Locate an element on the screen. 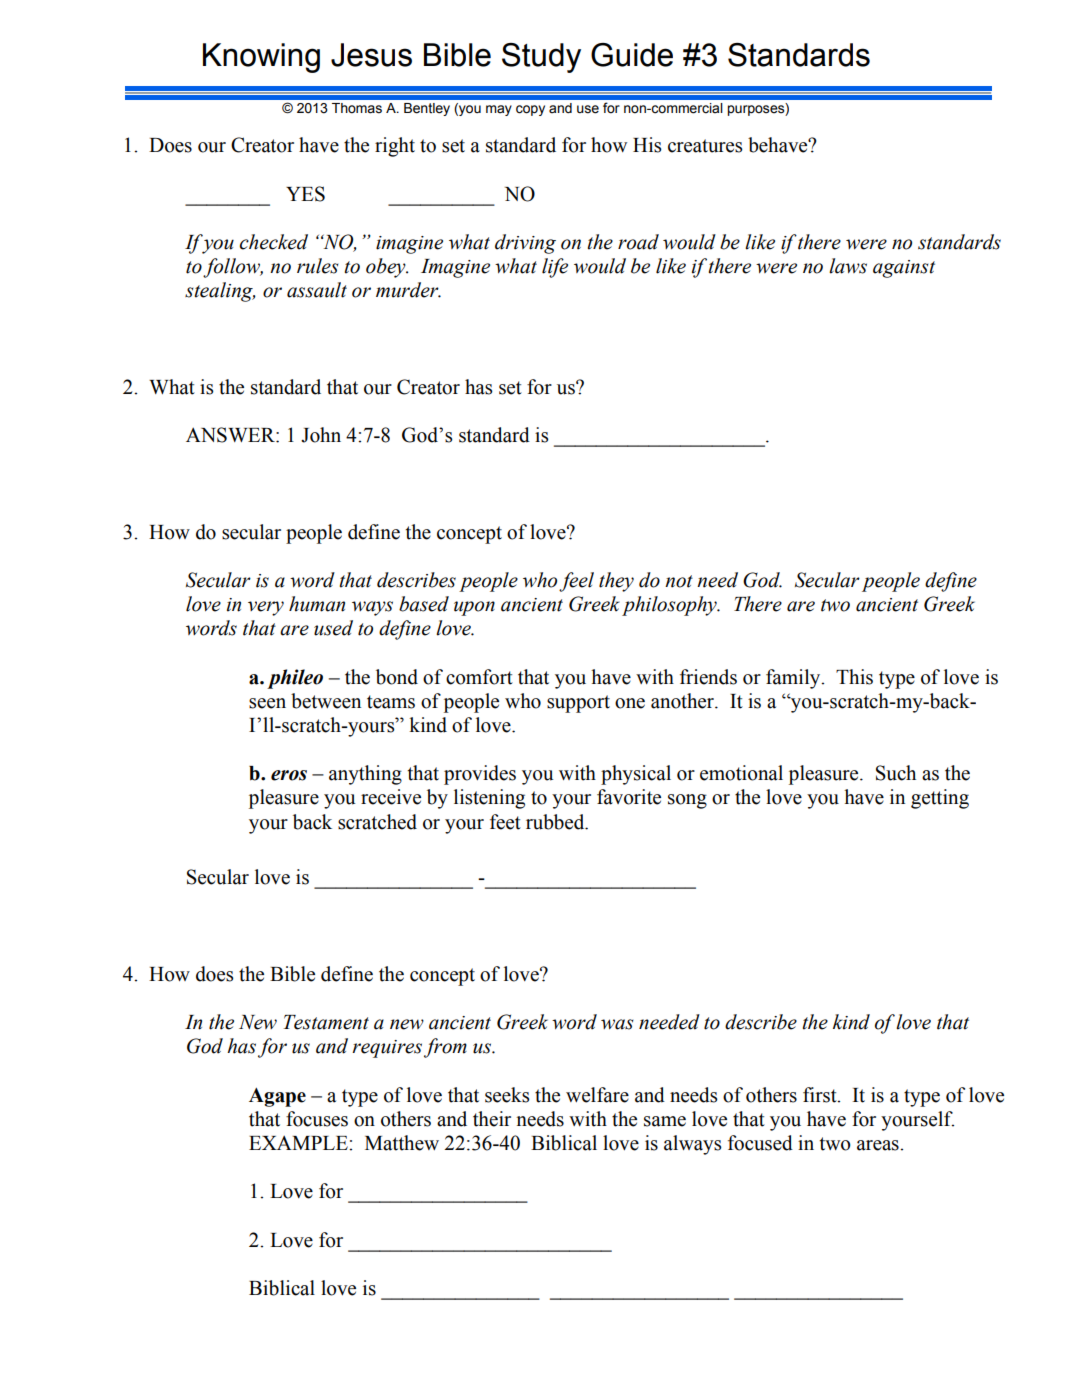  focuses is located at coordinates (317, 1119).
